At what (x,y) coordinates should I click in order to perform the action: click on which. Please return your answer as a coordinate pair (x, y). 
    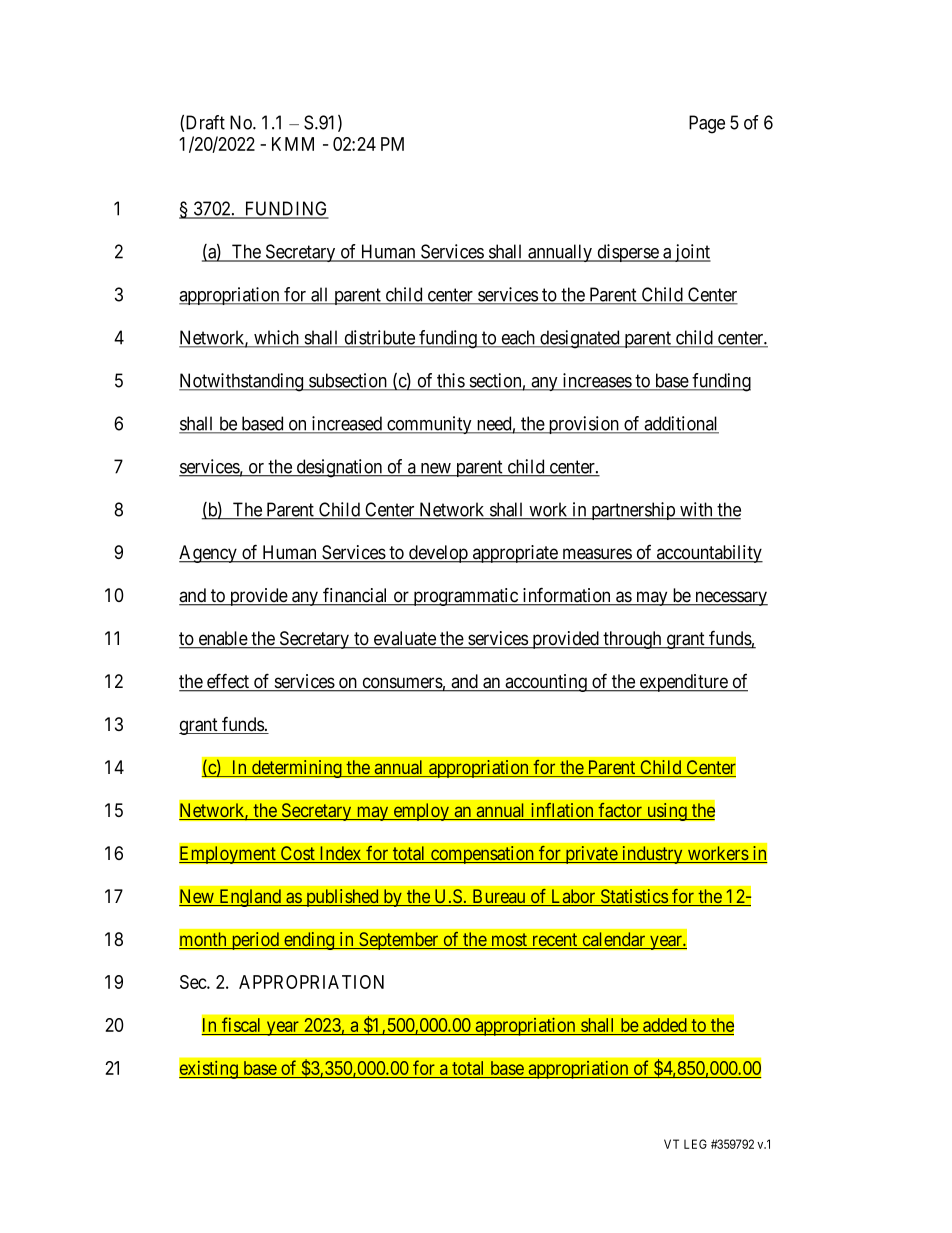
    Looking at the image, I should click on (277, 338).
